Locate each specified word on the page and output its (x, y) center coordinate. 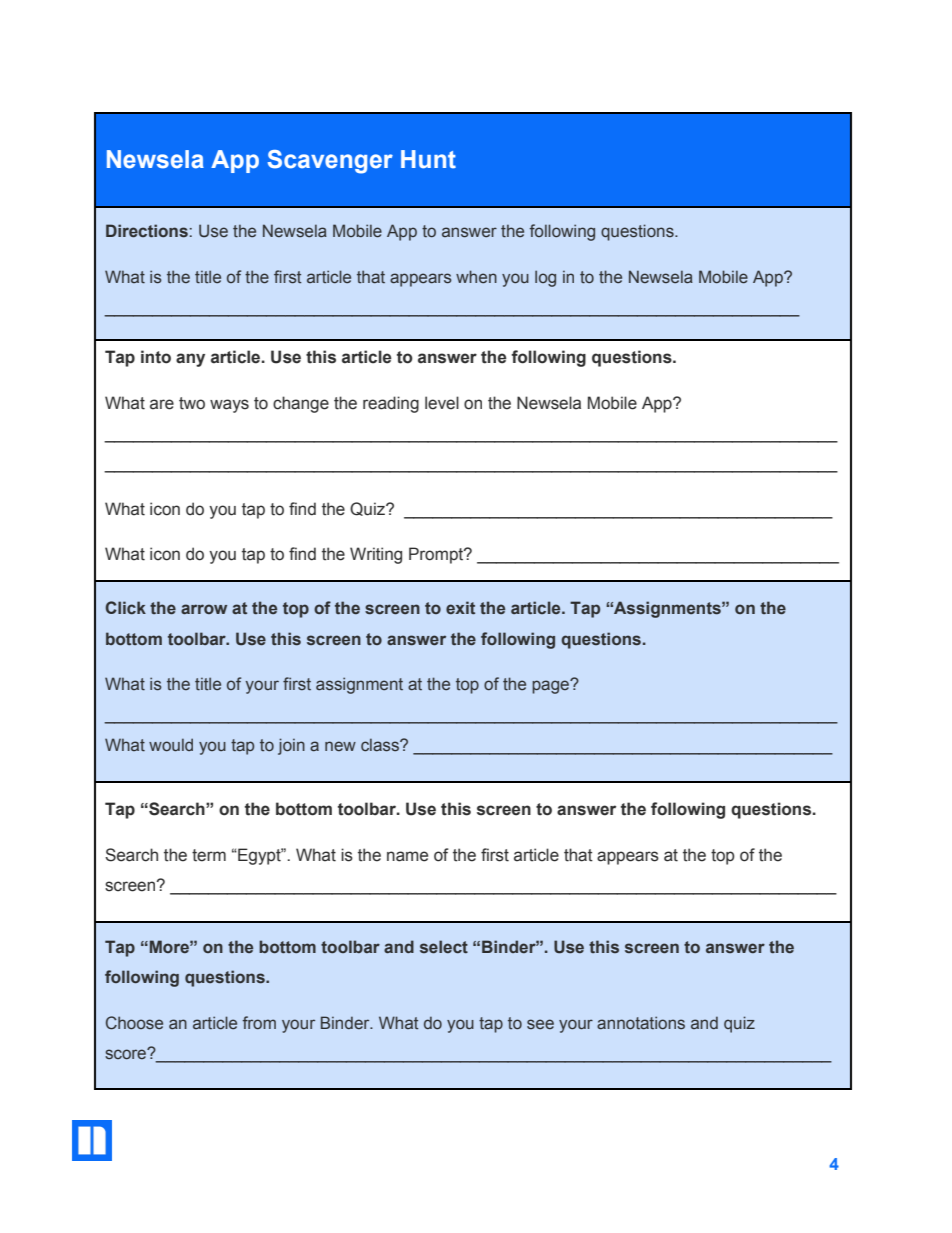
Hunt (428, 159)
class (381, 745)
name (407, 856)
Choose (134, 1023)
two (192, 403)
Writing (376, 555)
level (442, 403)
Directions (147, 231)
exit (460, 607)
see (540, 1024)
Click (125, 608)
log (545, 278)
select (444, 947)
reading (391, 404)
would (171, 744)
